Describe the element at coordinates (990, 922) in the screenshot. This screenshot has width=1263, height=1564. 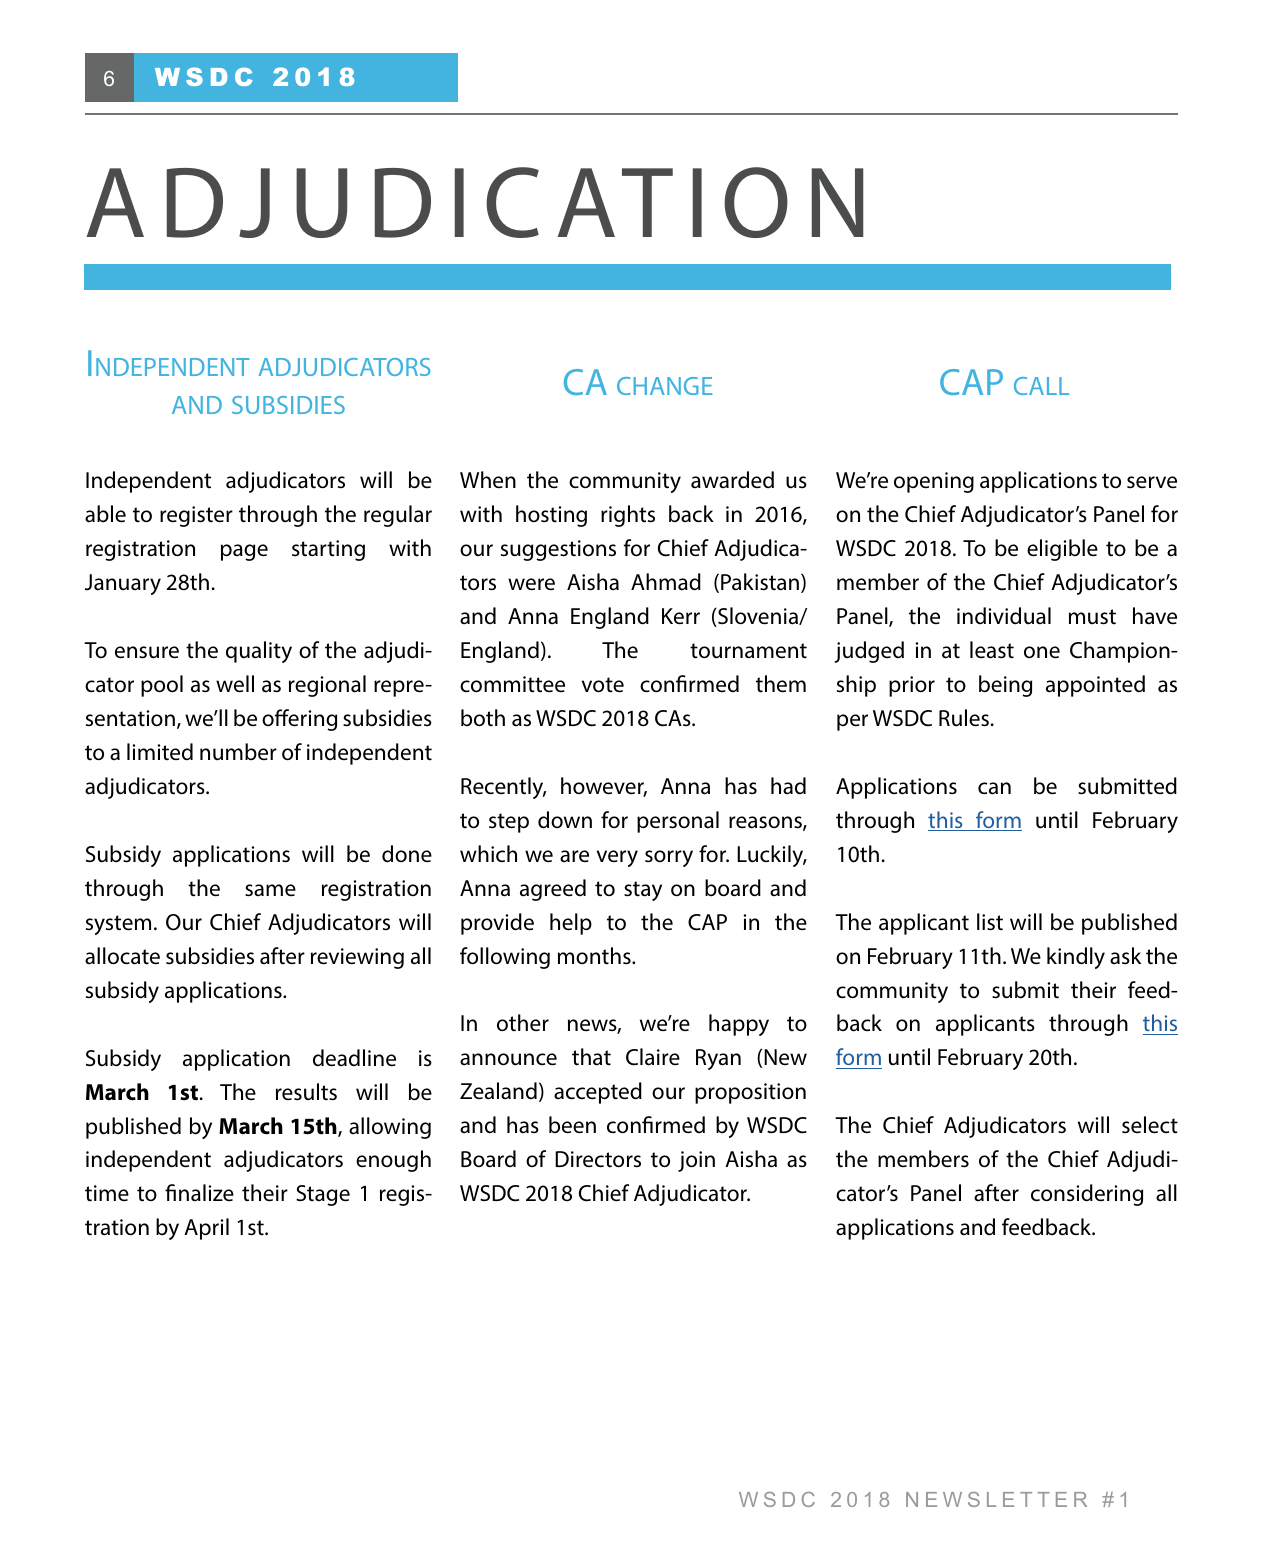
I see `list` at that location.
